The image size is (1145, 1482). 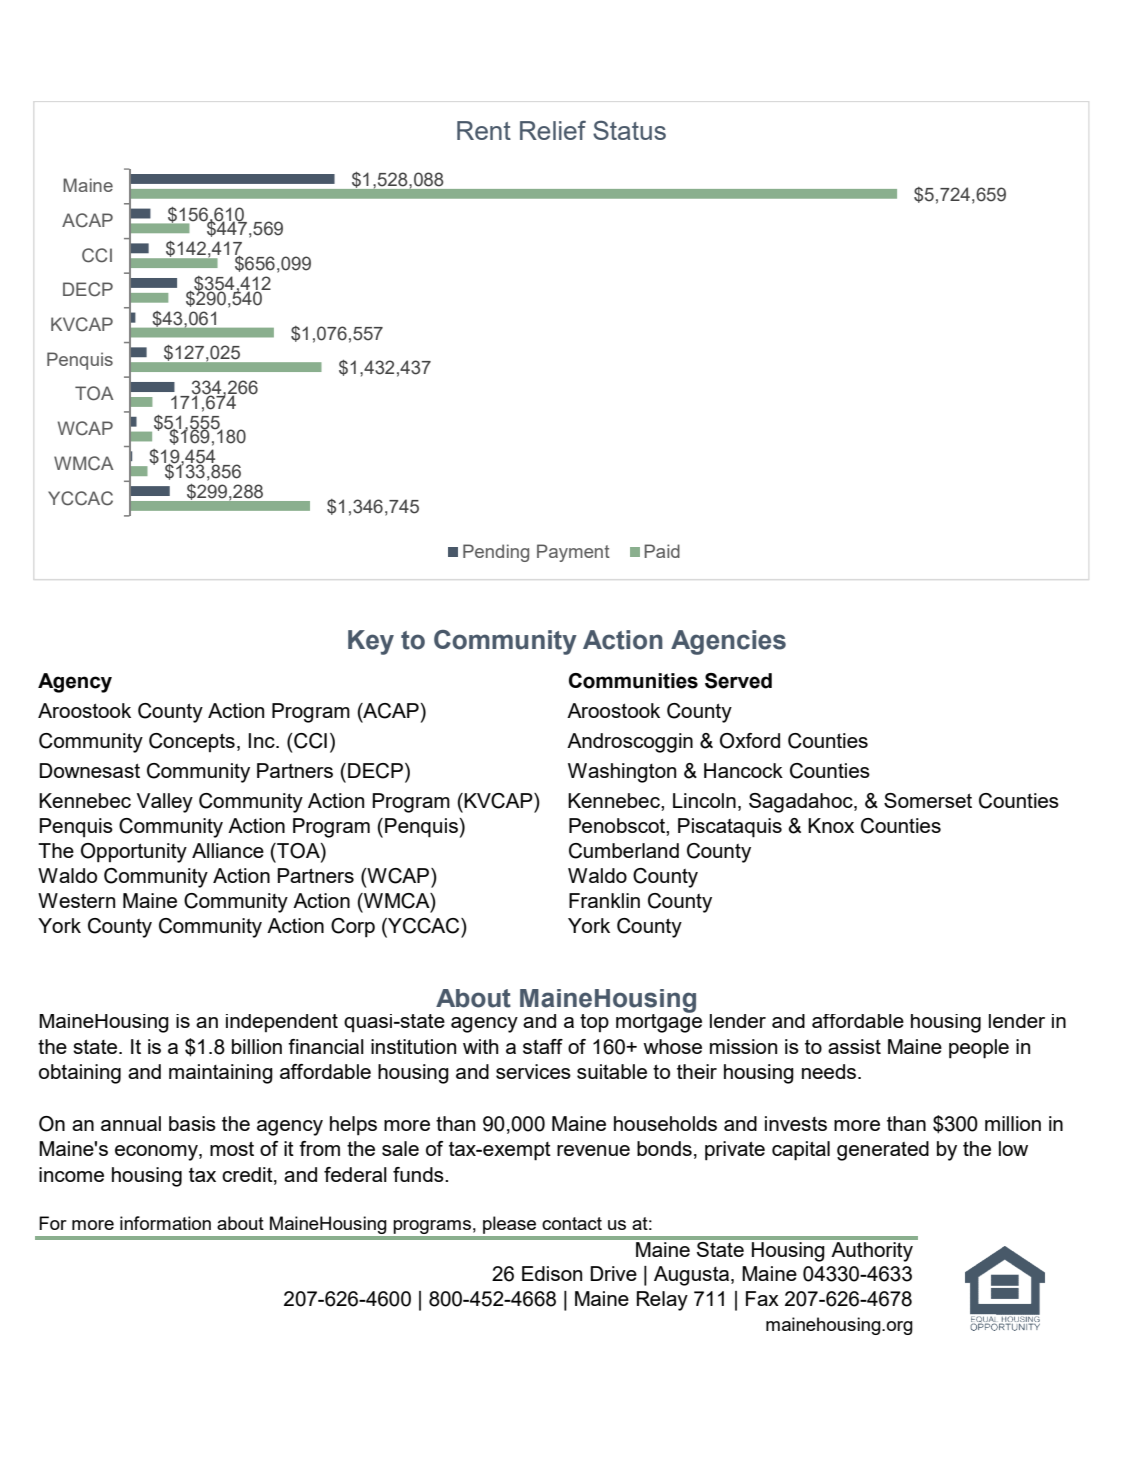 What do you see at coordinates (543, 1046) in the screenshot?
I see `staff` at bounding box center [543, 1046].
